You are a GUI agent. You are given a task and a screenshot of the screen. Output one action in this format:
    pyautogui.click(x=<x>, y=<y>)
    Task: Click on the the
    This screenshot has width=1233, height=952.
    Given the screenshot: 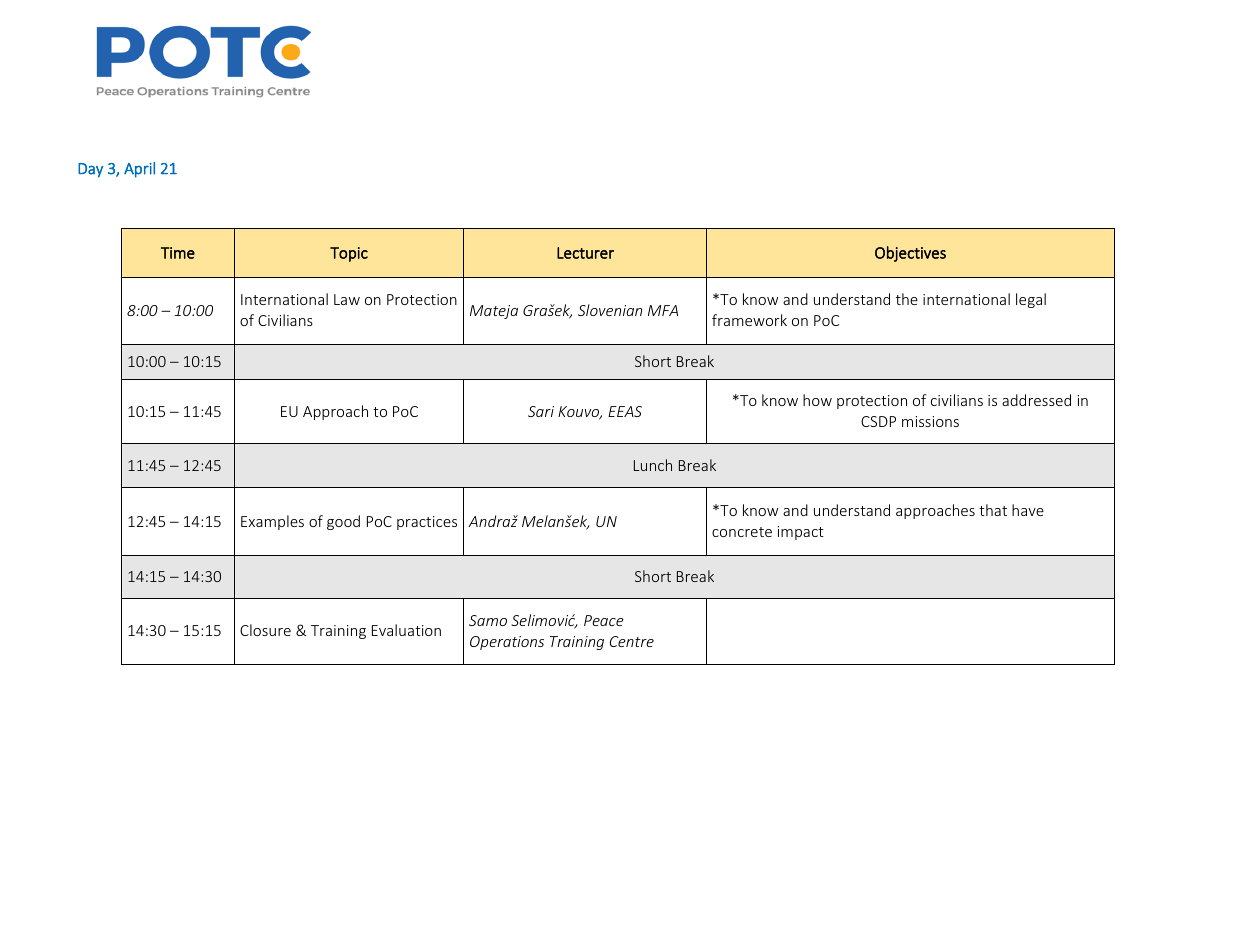 What is the action you would take?
    pyautogui.click(x=907, y=299)
